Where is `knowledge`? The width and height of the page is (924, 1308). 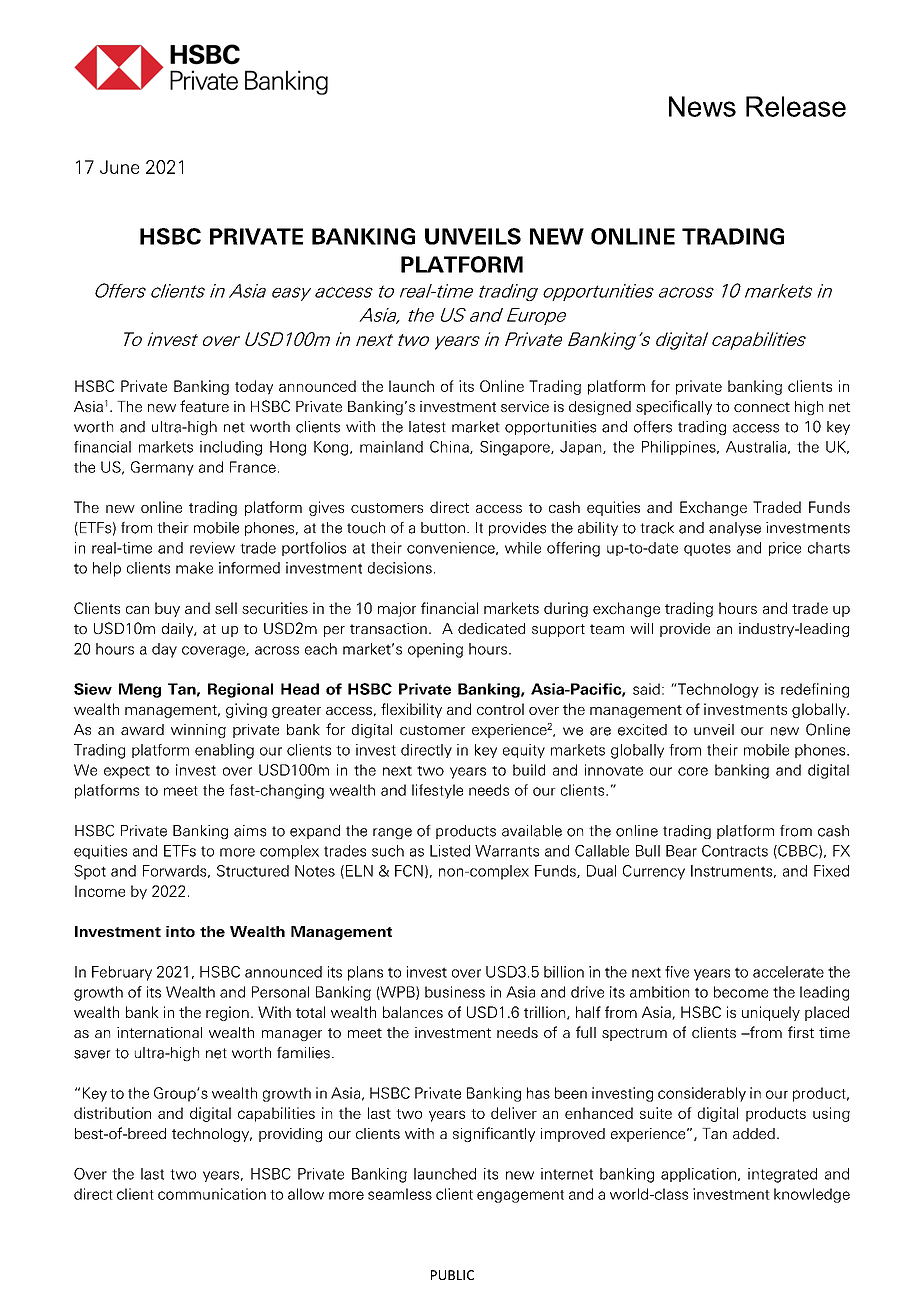
knowledge is located at coordinates (812, 1195).
